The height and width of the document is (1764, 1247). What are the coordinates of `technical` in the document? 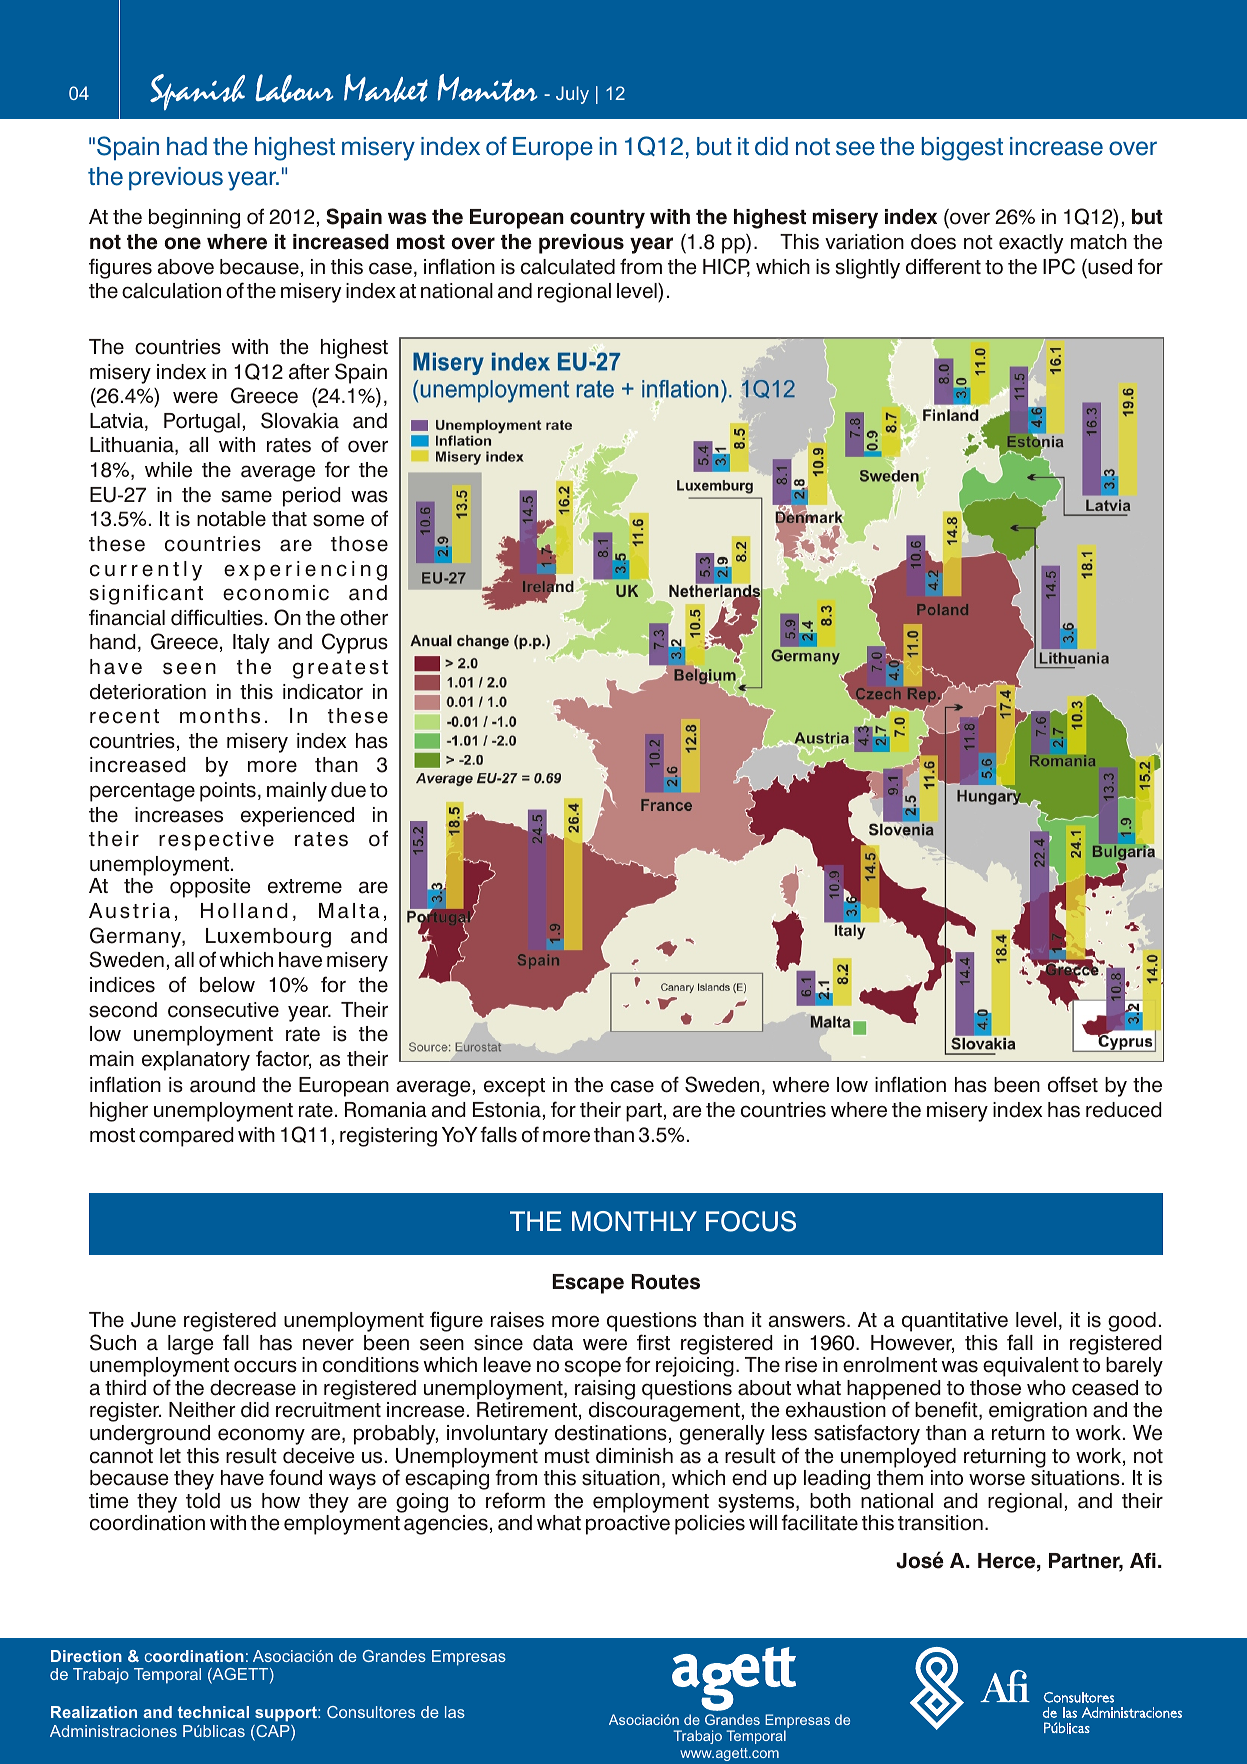 It's located at (213, 1712).
